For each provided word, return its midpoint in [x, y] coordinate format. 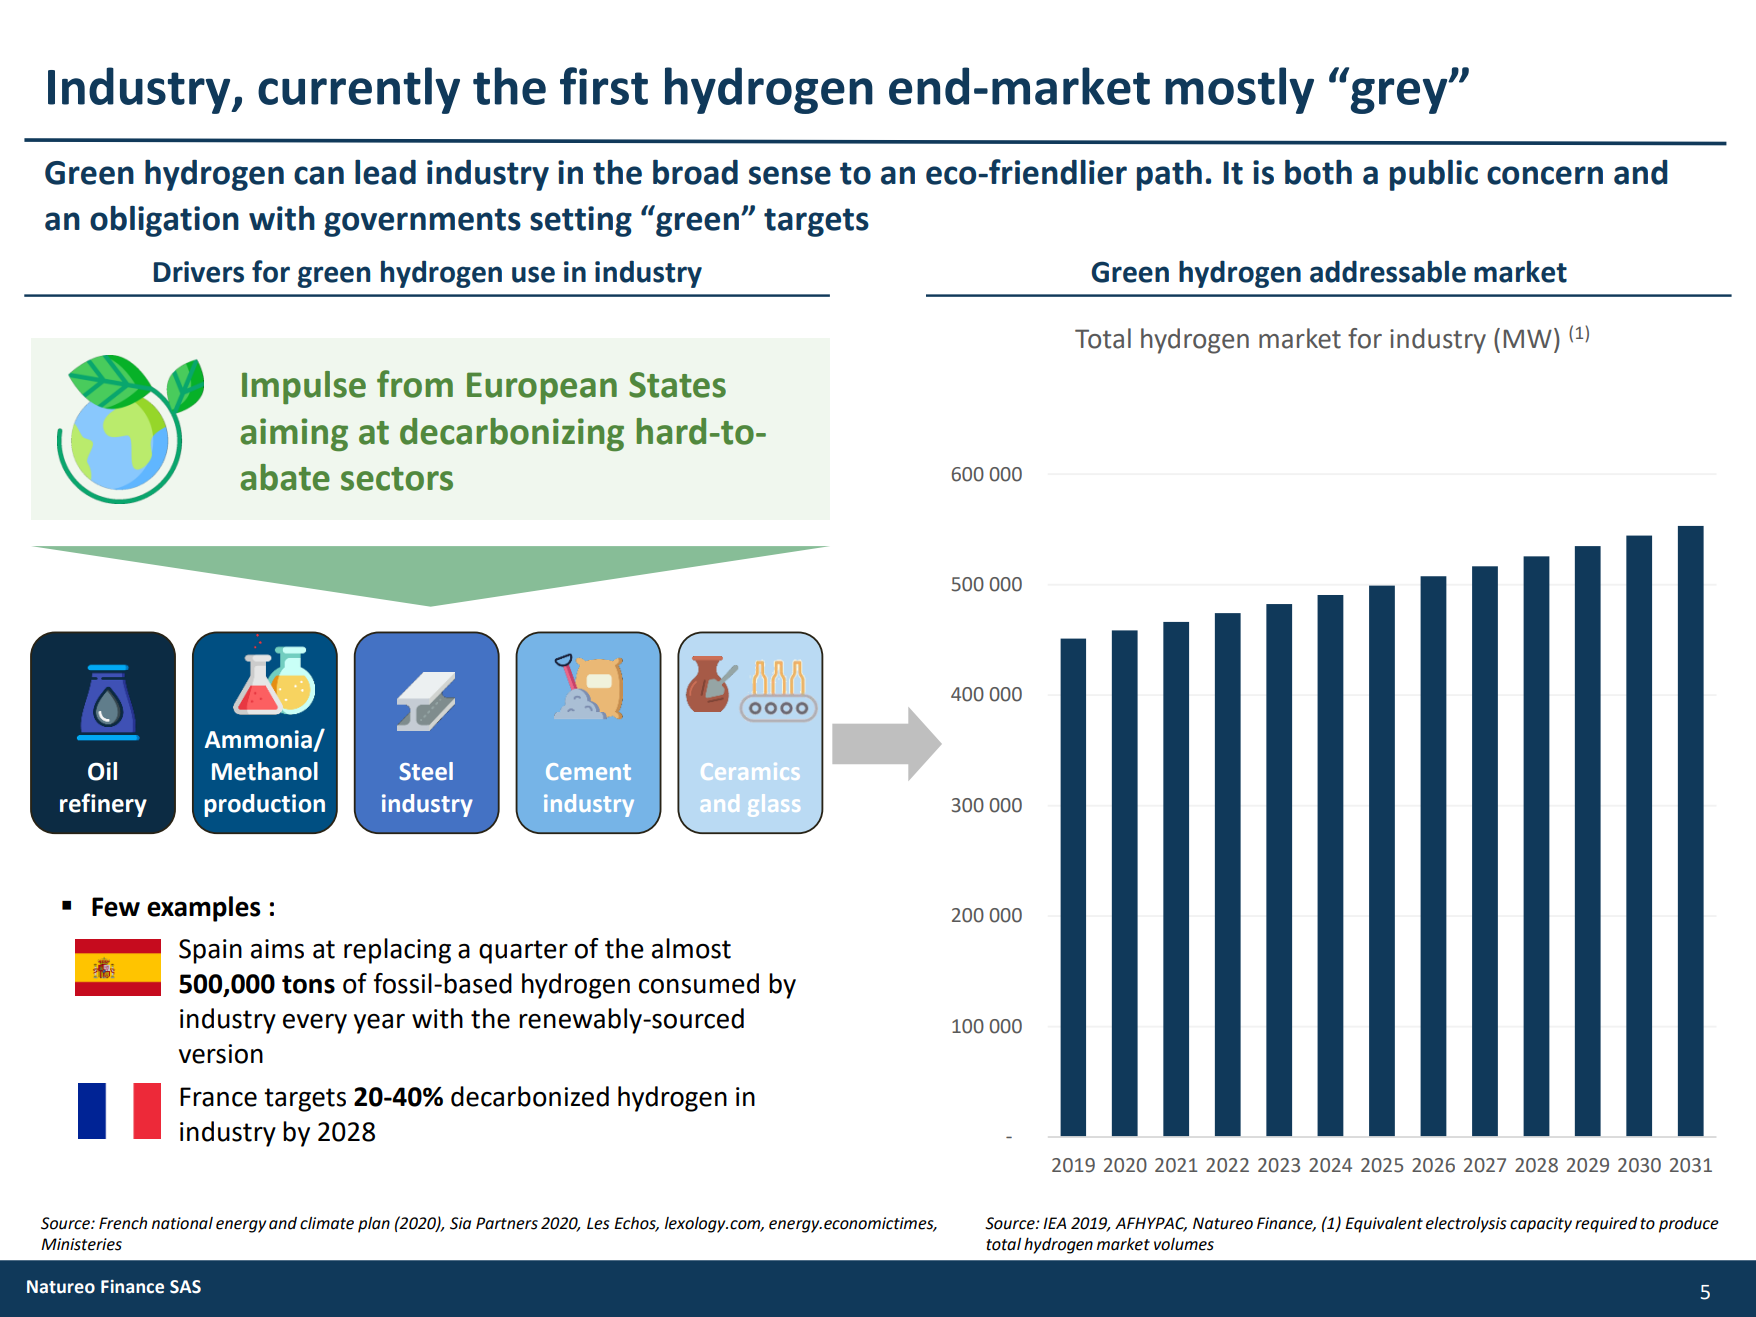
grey [1400, 96]
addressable [1388, 271]
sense [790, 175]
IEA [1054, 1223]
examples [204, 909]
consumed [699, 983]
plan [374, 1225]
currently [359, 90]
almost [691, 948]
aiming [294, 434]
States [677, 385]
